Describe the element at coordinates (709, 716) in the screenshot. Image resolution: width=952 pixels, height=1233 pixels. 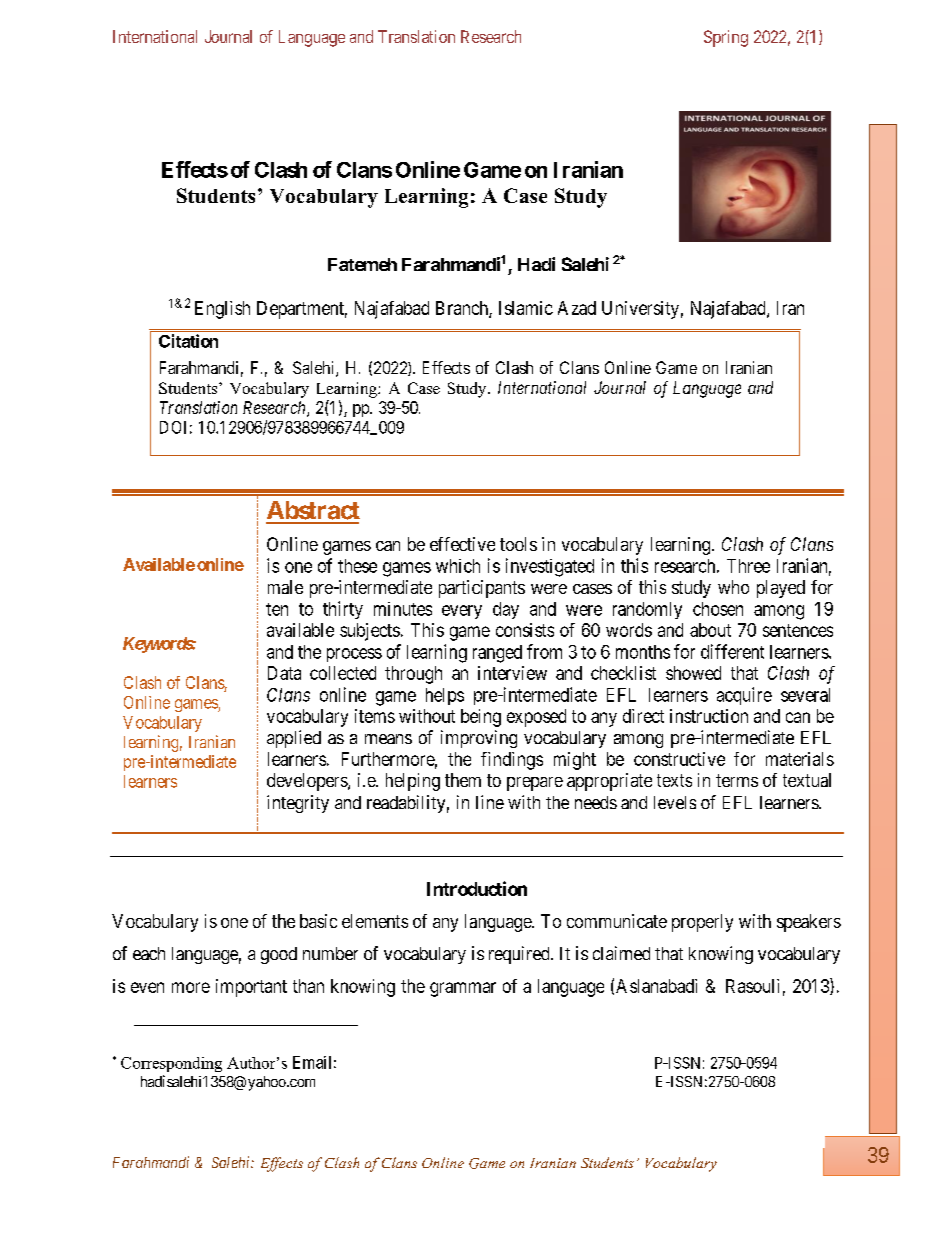
I see `instruction` at that location.
